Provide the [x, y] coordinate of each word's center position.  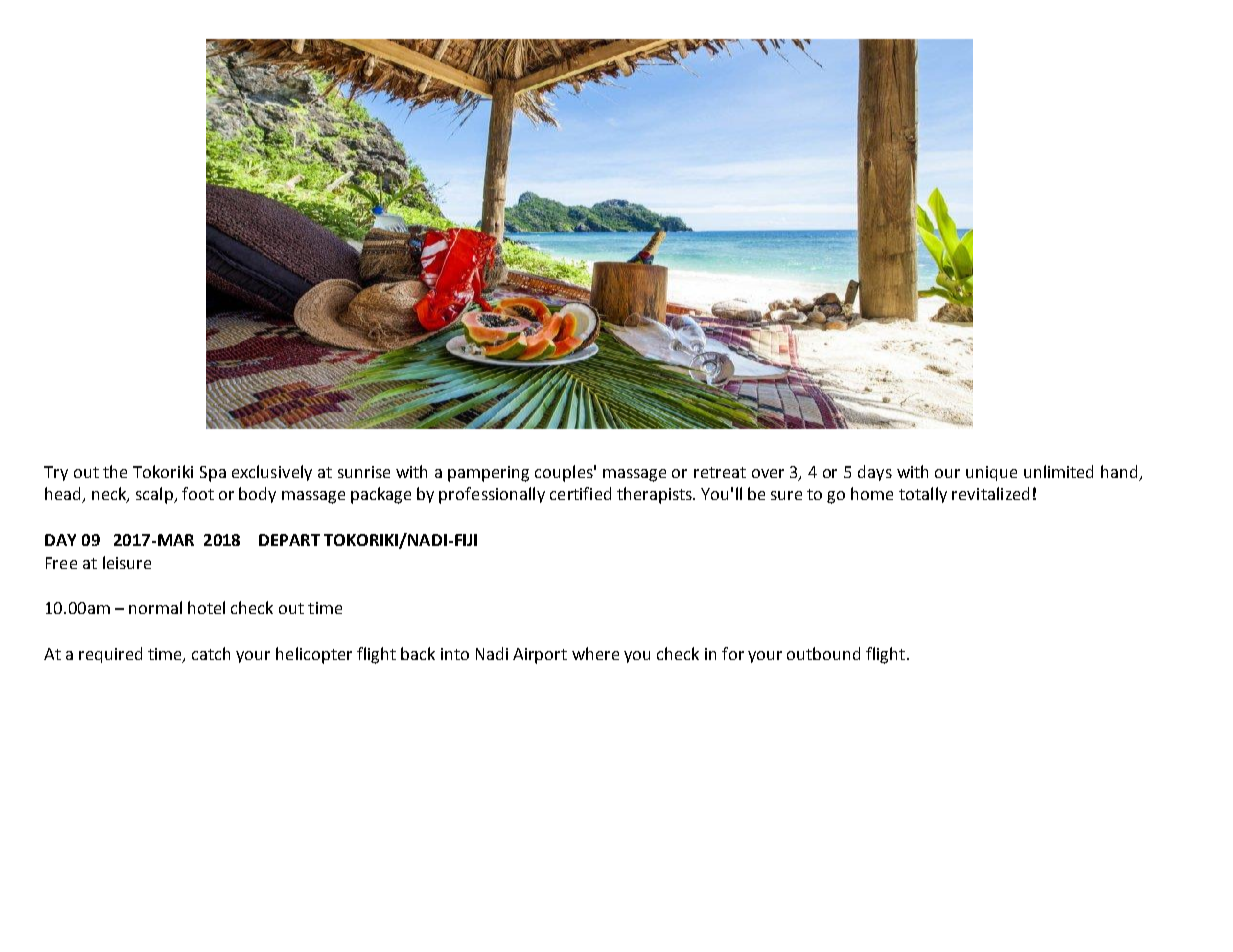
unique [991, 473]
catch [211, 653]
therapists [656, 495]
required [110, 655]
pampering [488, 474]
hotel [206, 607]
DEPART [289, 540]
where [595, 653]
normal [155, 607]
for [733, 653]
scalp [155, 495]
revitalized [990, 493]
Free [61, 563]
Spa [213, 474]
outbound [823, 653]
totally [923, 495]
